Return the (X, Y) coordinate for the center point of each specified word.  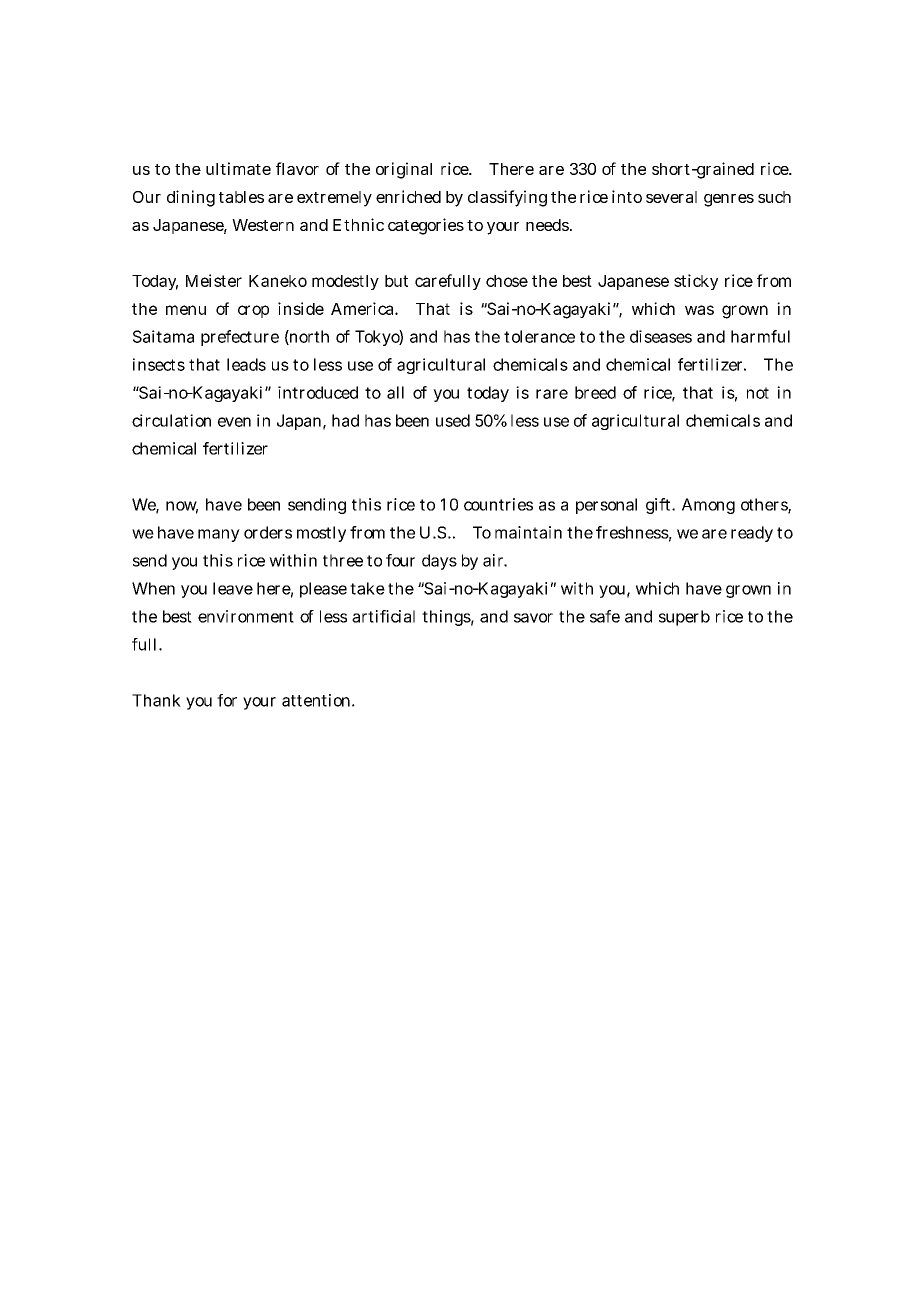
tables (241, 197)
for (227, 700)
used (453, 420)
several (671, 197)
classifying (507, 198)
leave (233, 588)
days (439, 562)
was (699, 310)
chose (507, 281)
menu (186, 310)
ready (752, 534)
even (234, 422)
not (758, 393)
